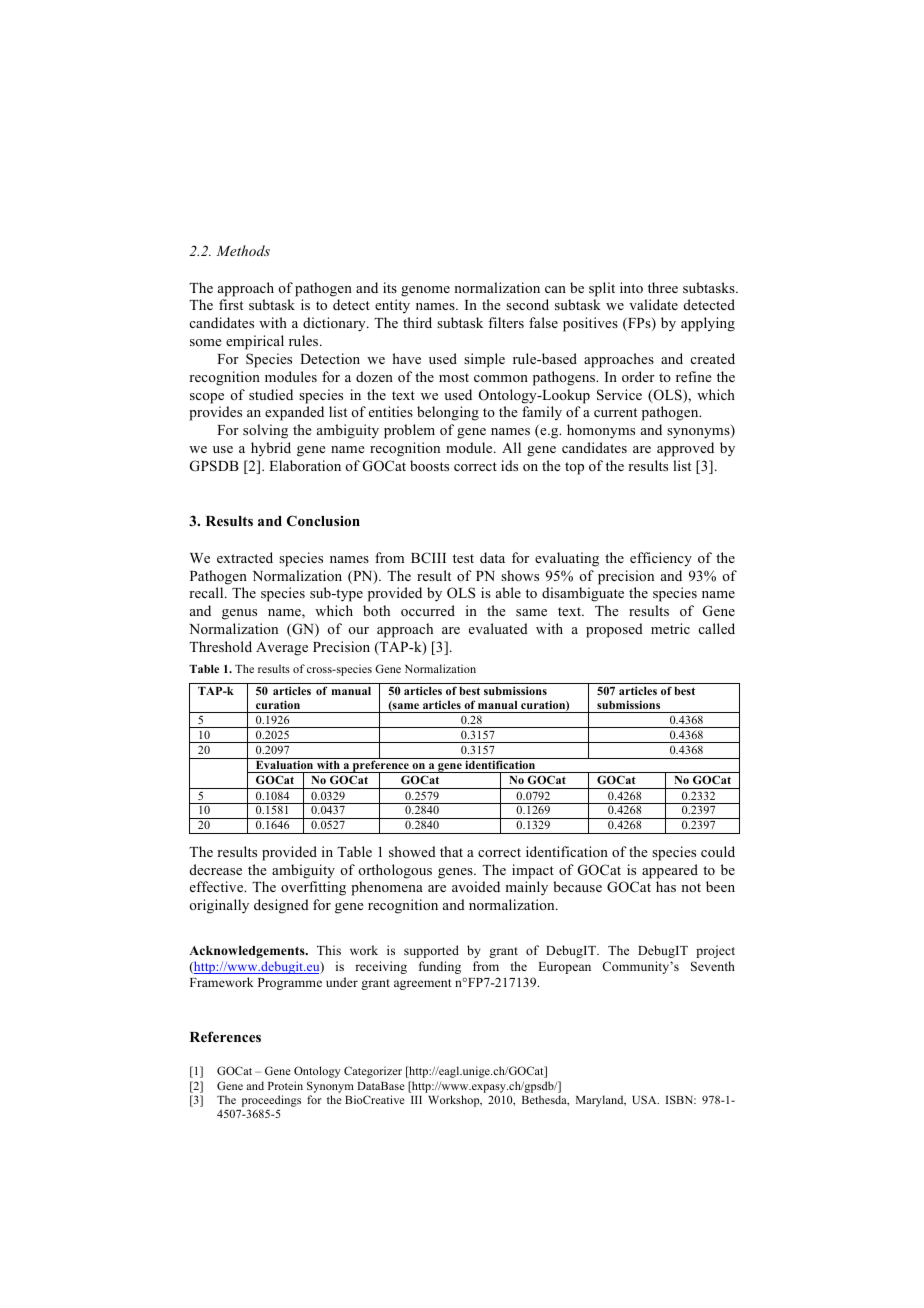 The height and width of the document is (1308, 924). What do you see at coordinates (282, 649) in the document?
I see `Average` at bounding box center [282, 649].
